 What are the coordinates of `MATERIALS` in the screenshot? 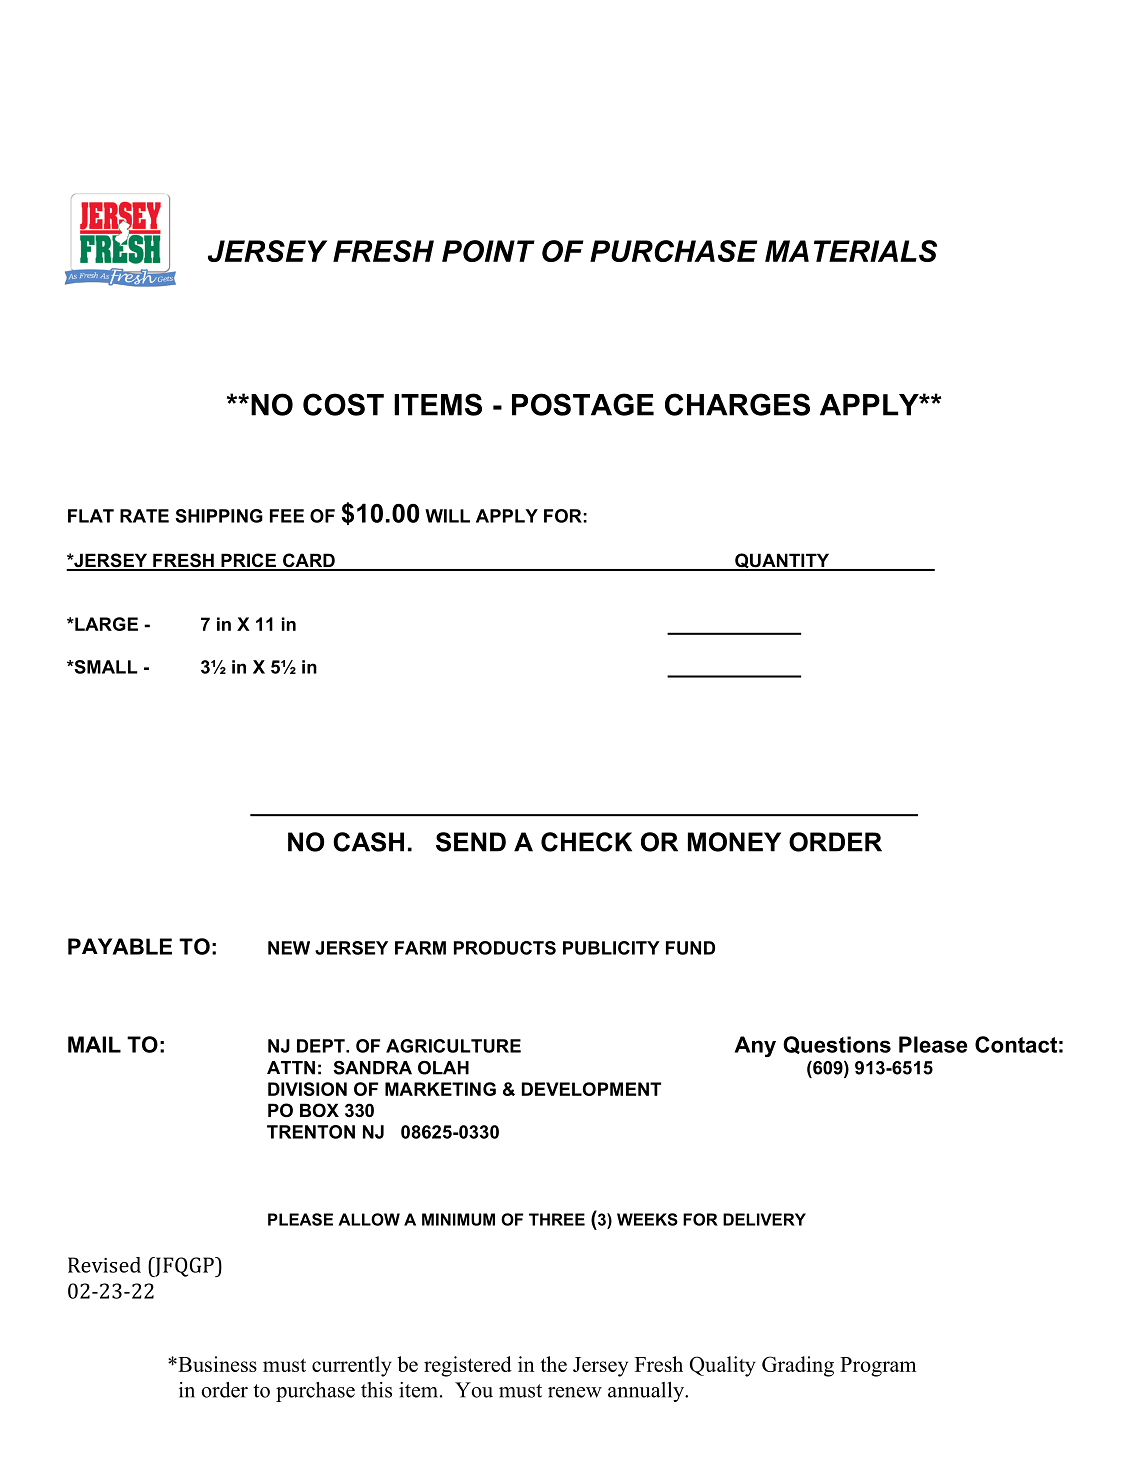 It's located at (851, 251).
